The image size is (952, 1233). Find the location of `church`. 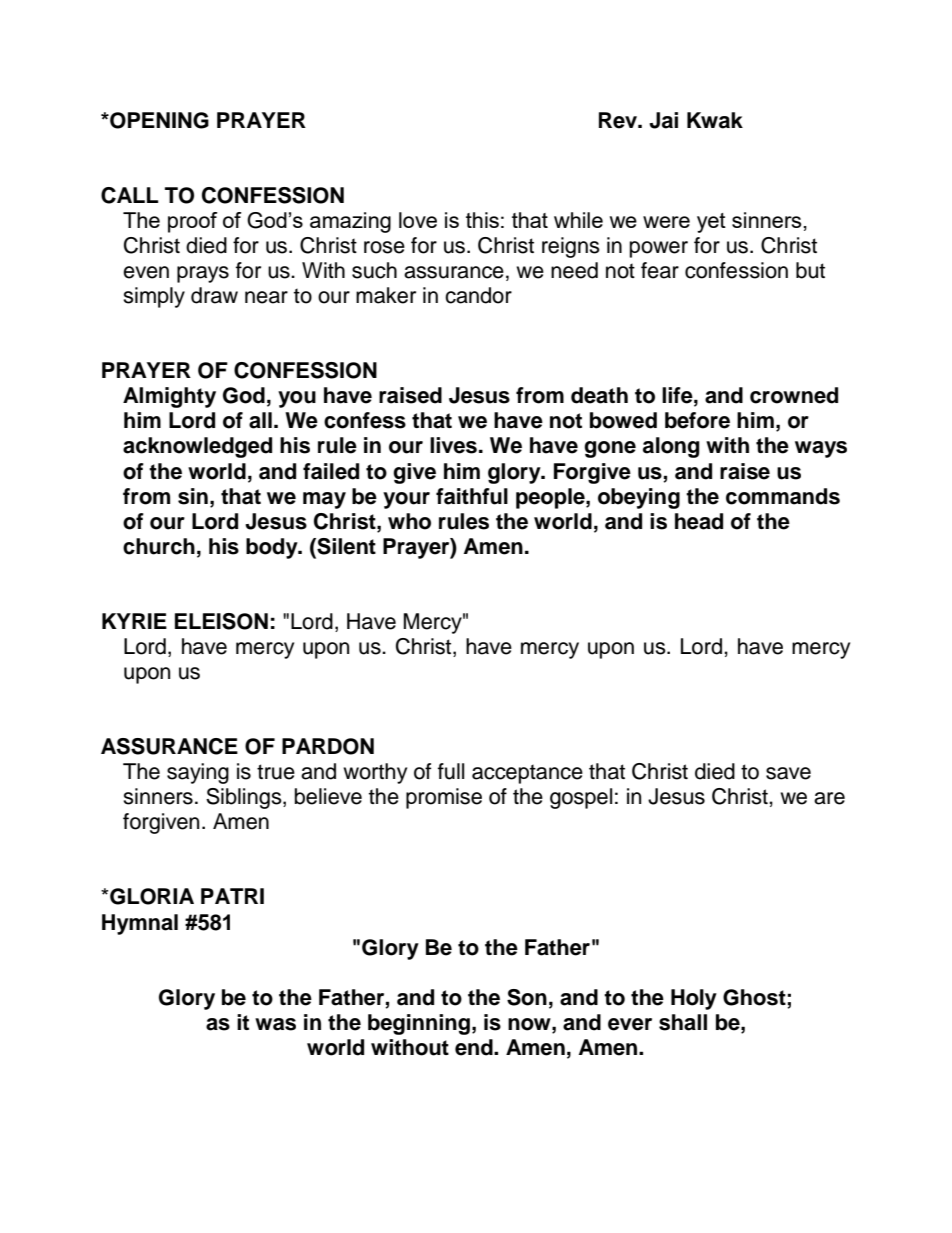

church is located at coordinates (159, 546).
